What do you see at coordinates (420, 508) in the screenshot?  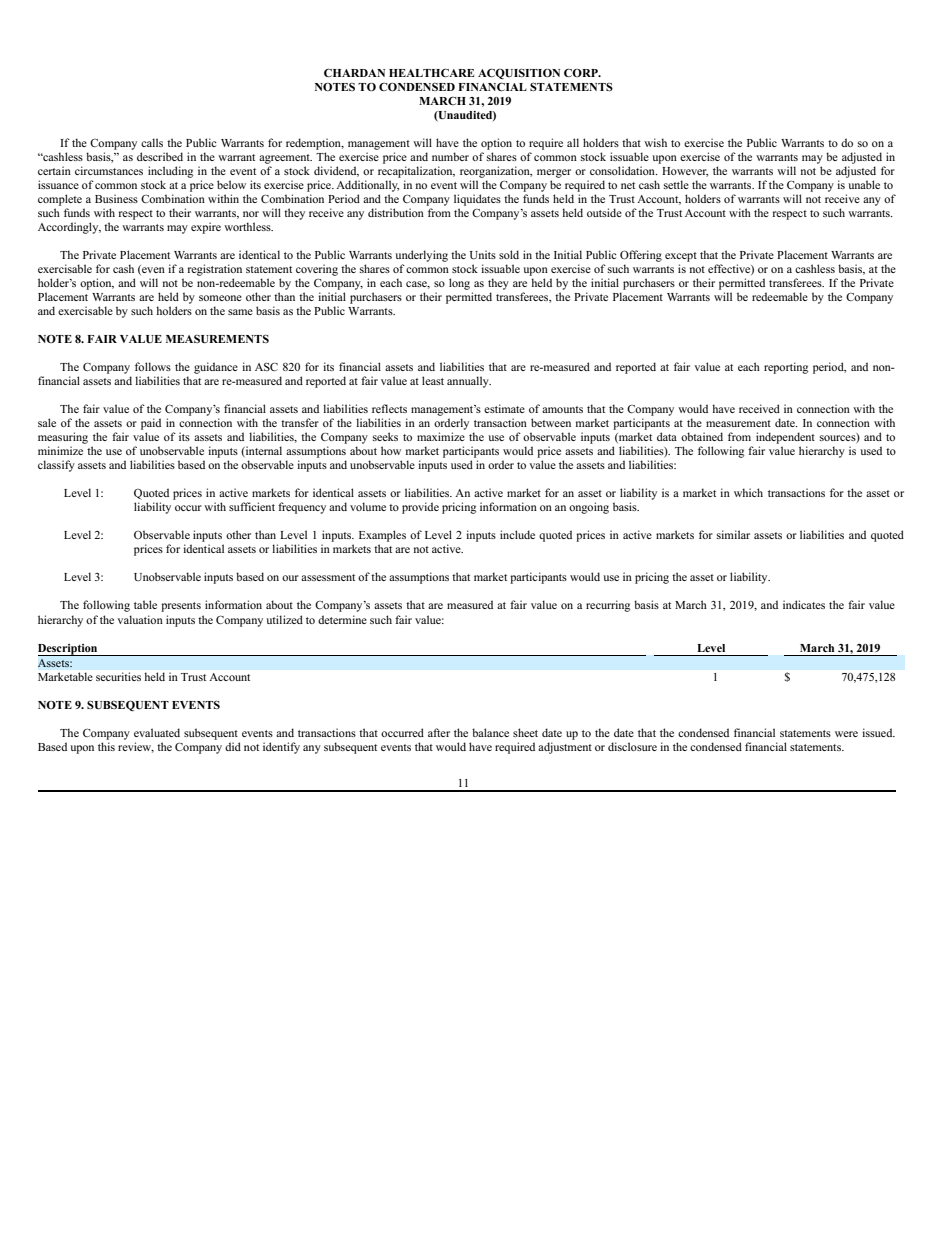 I see `provide` at bounding box center [420, 508].
